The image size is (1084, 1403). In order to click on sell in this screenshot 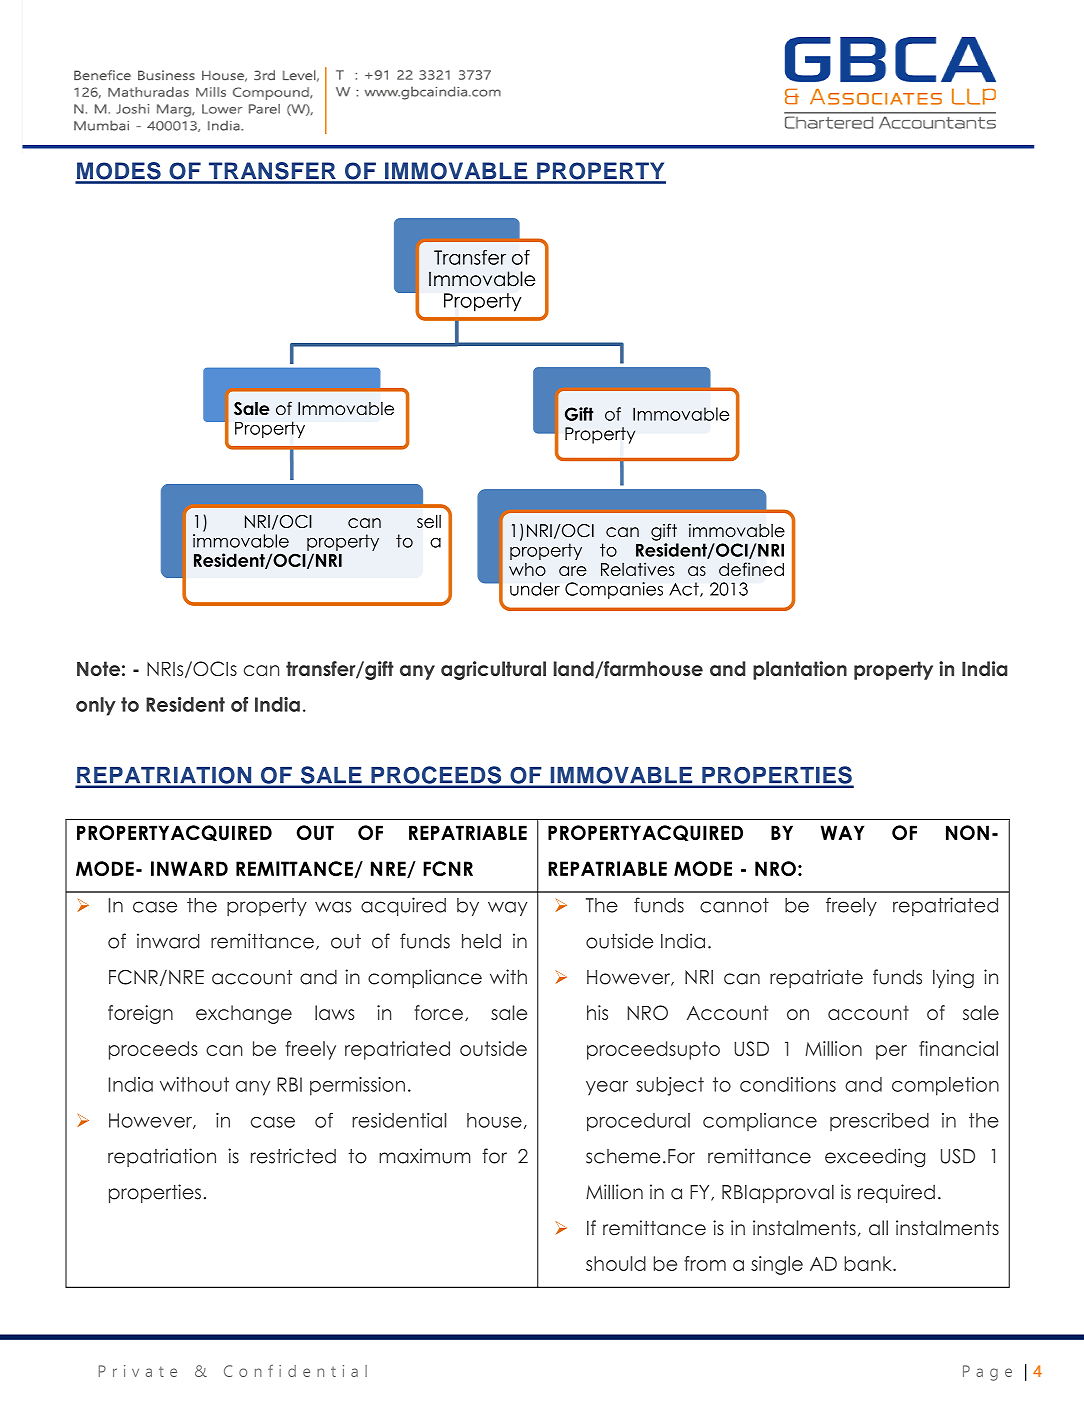, I will do `click(429, 521)`.
